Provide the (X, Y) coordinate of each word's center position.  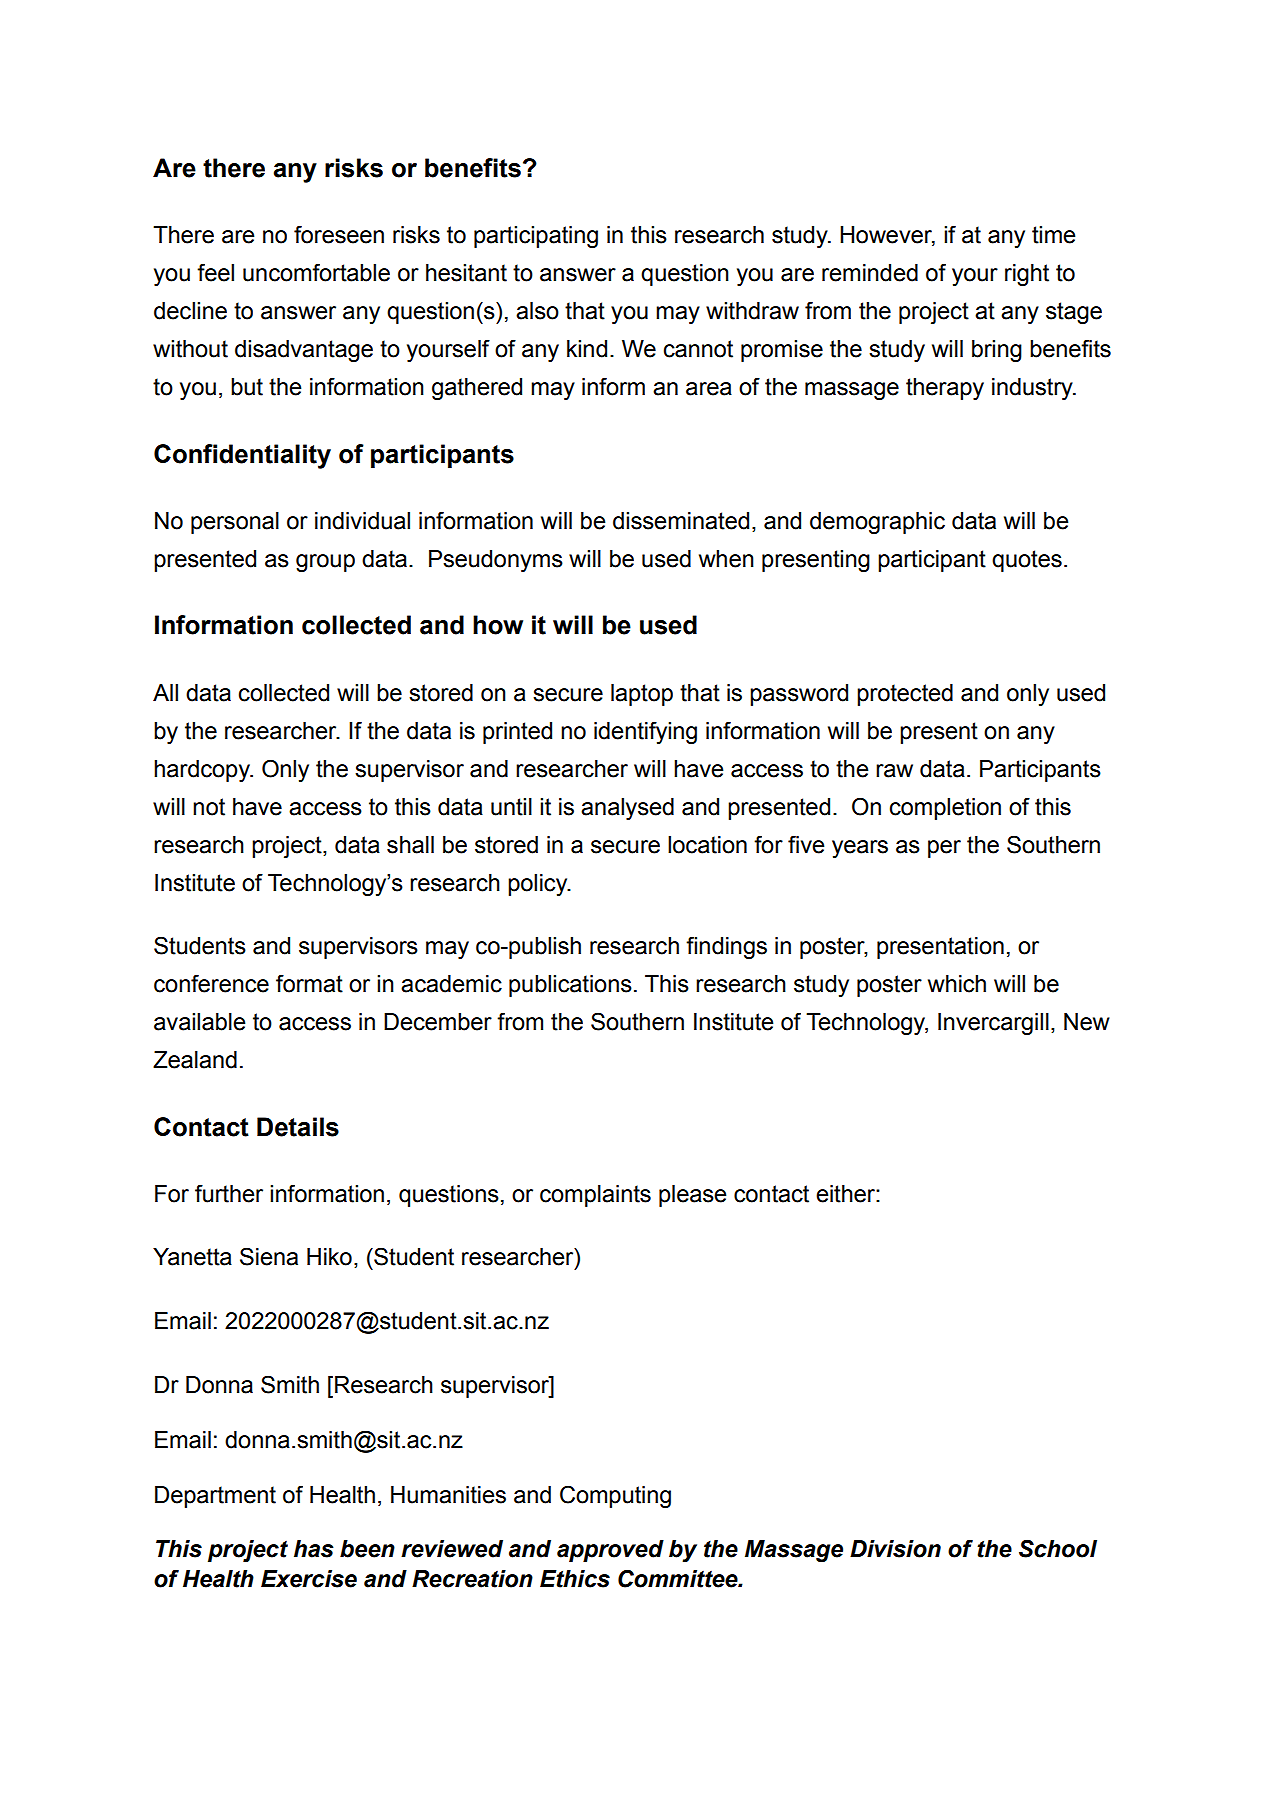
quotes (1027, 561)
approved (610, 1551)
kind (587, 349)
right (1027, 275)
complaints (595, 1196)
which (957, 984)
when (726, 559)
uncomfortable (316, 272)
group (325, 563)
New (1087, 1022)
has (314, 1549)
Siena (269, 1256)
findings (726, 947)
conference (211, 983)
